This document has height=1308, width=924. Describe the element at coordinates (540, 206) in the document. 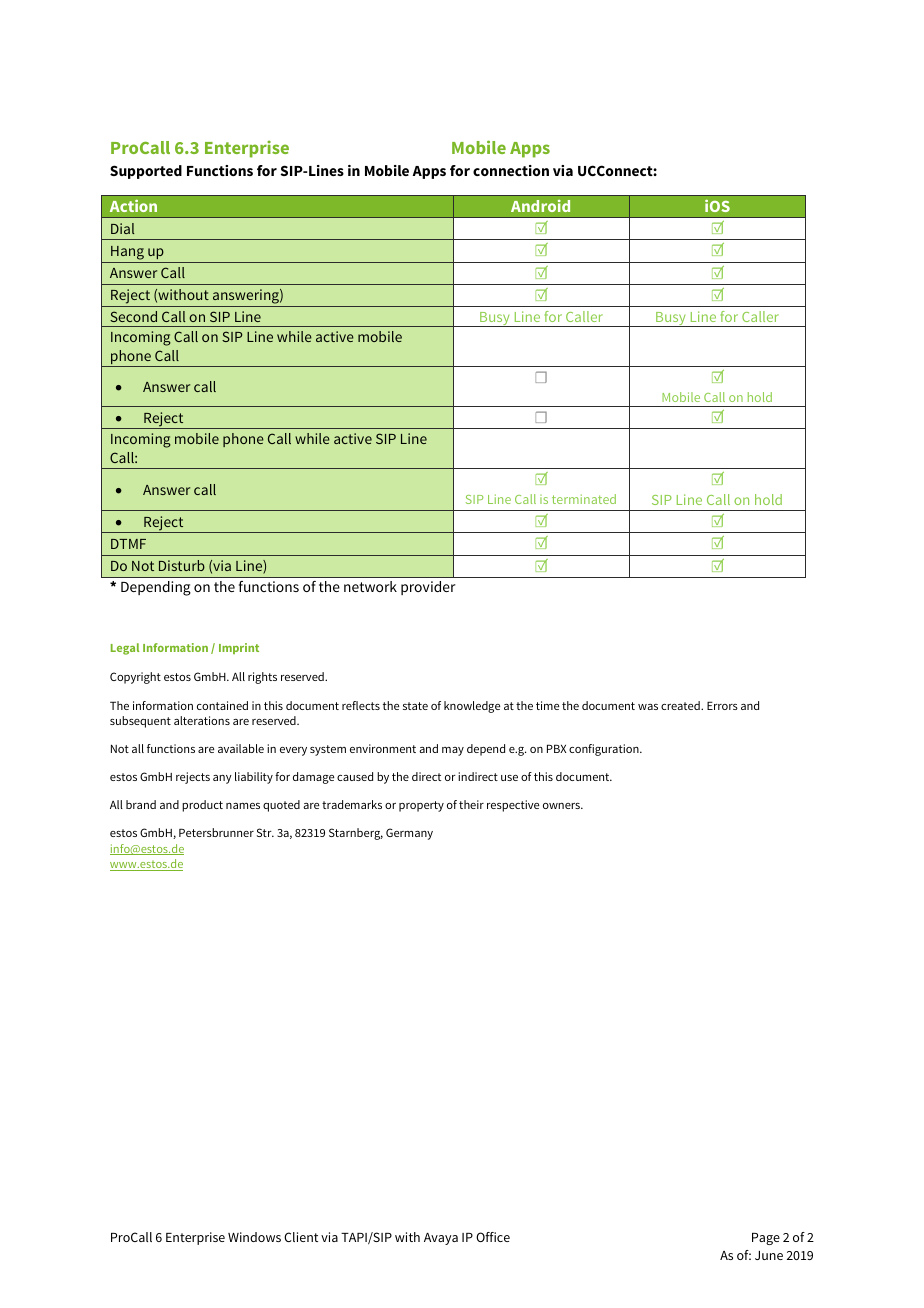

I see `Android` at that location.
